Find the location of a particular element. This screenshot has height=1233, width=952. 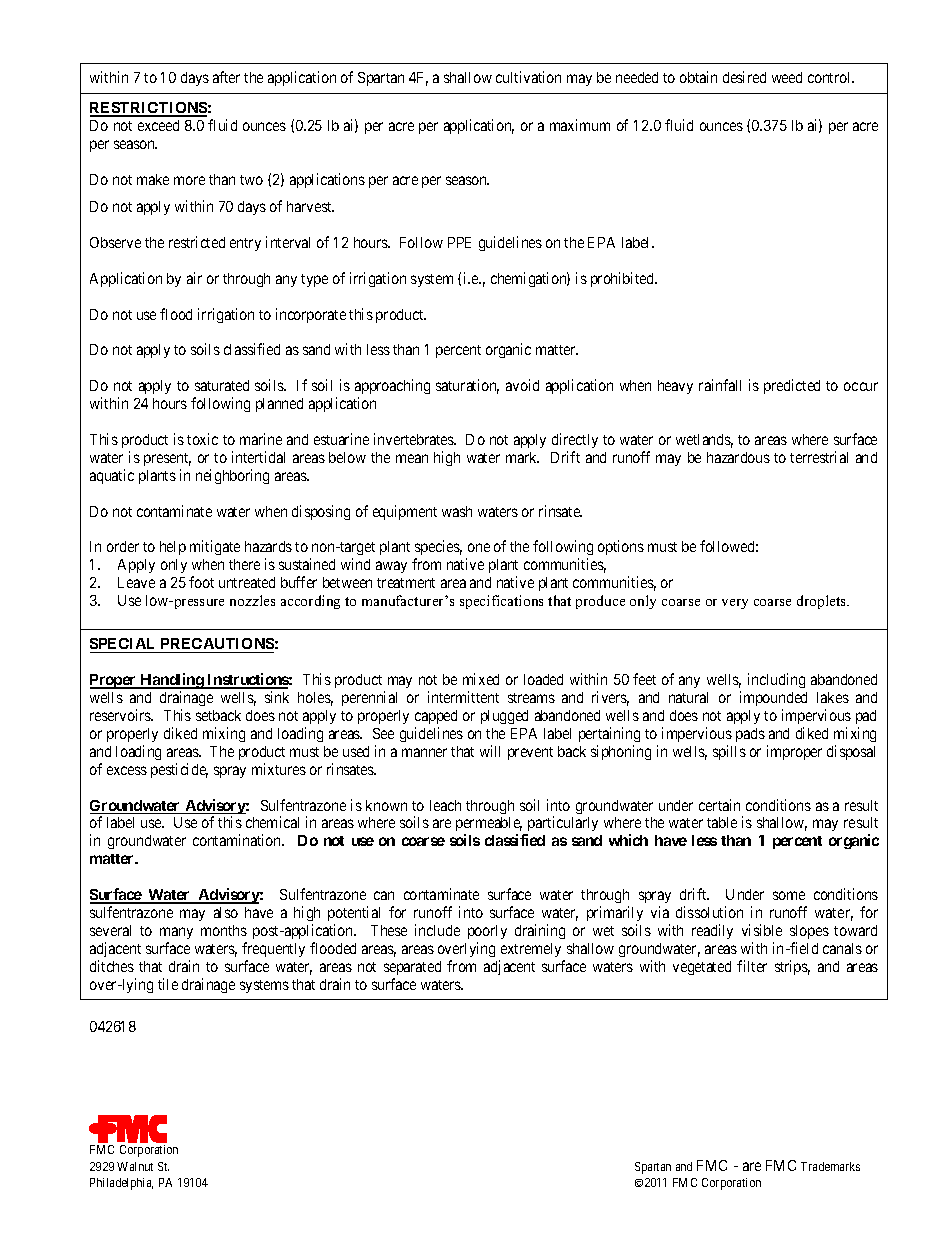

separated is located at coordinates (412, 968).
